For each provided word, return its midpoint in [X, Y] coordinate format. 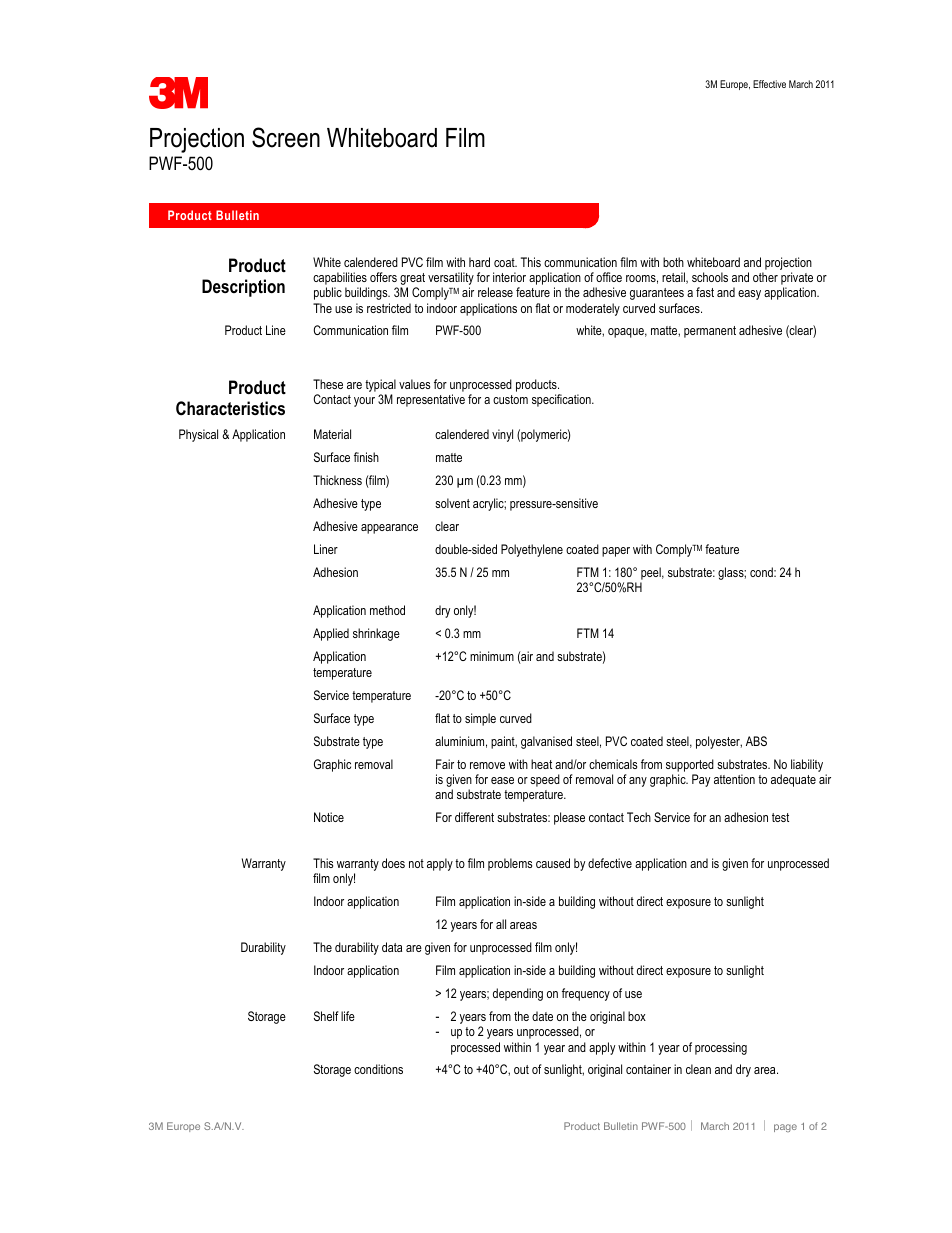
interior [509, 277]
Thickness [337, 480]
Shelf [326, 1016]
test [780, 817]
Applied [331, 634]
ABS [756, 741]
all [501, 924]
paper [616, 552]
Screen [286, 137]
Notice [329, 817]
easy [749, 295]
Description [243, 288]
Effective [769, 84]
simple [480, 719]
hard [479, 262]
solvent [452, 503]
